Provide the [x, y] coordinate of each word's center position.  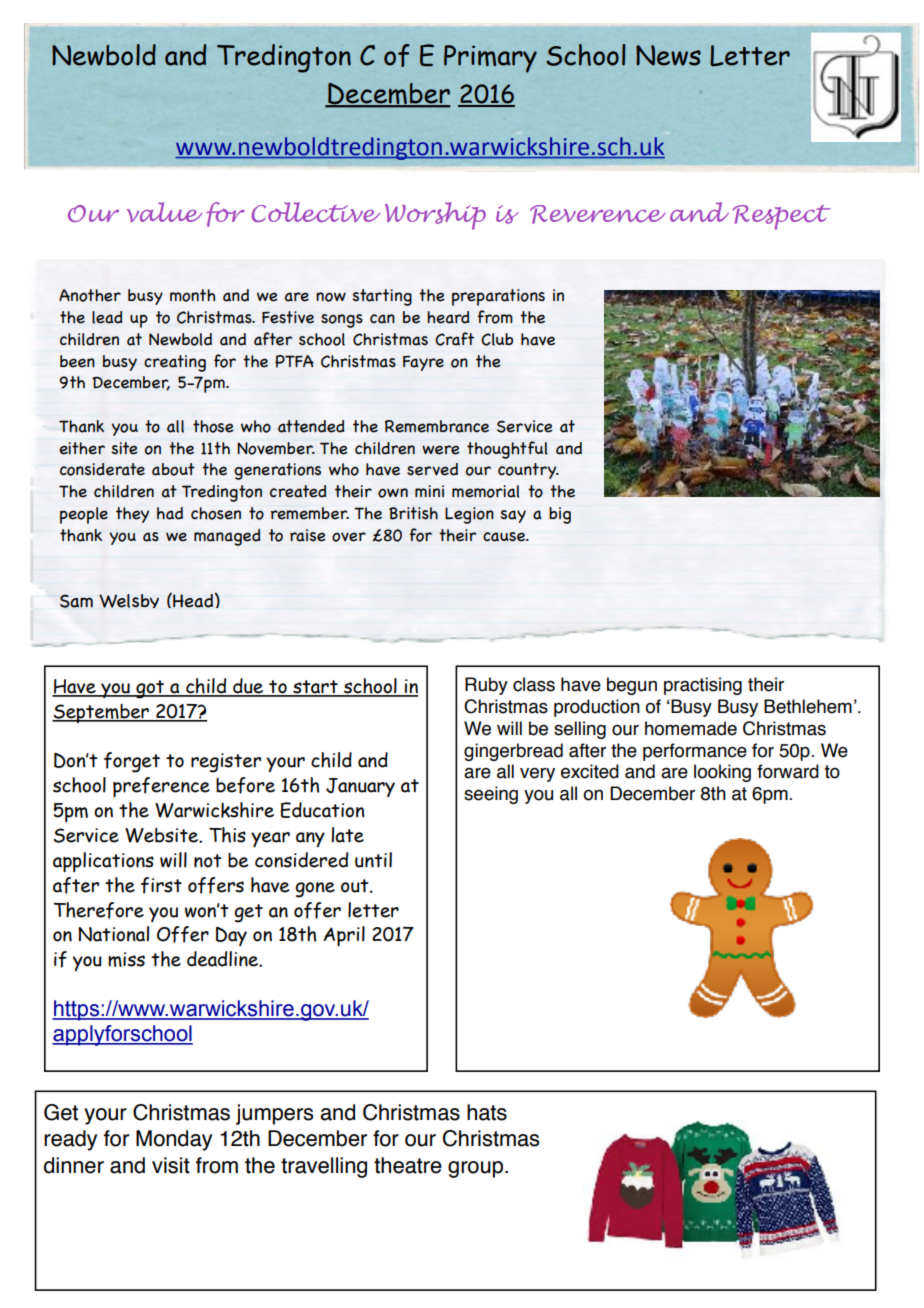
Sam [76, 601]
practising [703, 686]
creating [175, 363]
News [668, 55]
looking [722, 773]
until [373, 860]
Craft [454, 339]
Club [497, 339]
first [161, 885]
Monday [174, 1140]
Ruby [486, 686]
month [192, 295]
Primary [490, 59]
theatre [408, 1165]
